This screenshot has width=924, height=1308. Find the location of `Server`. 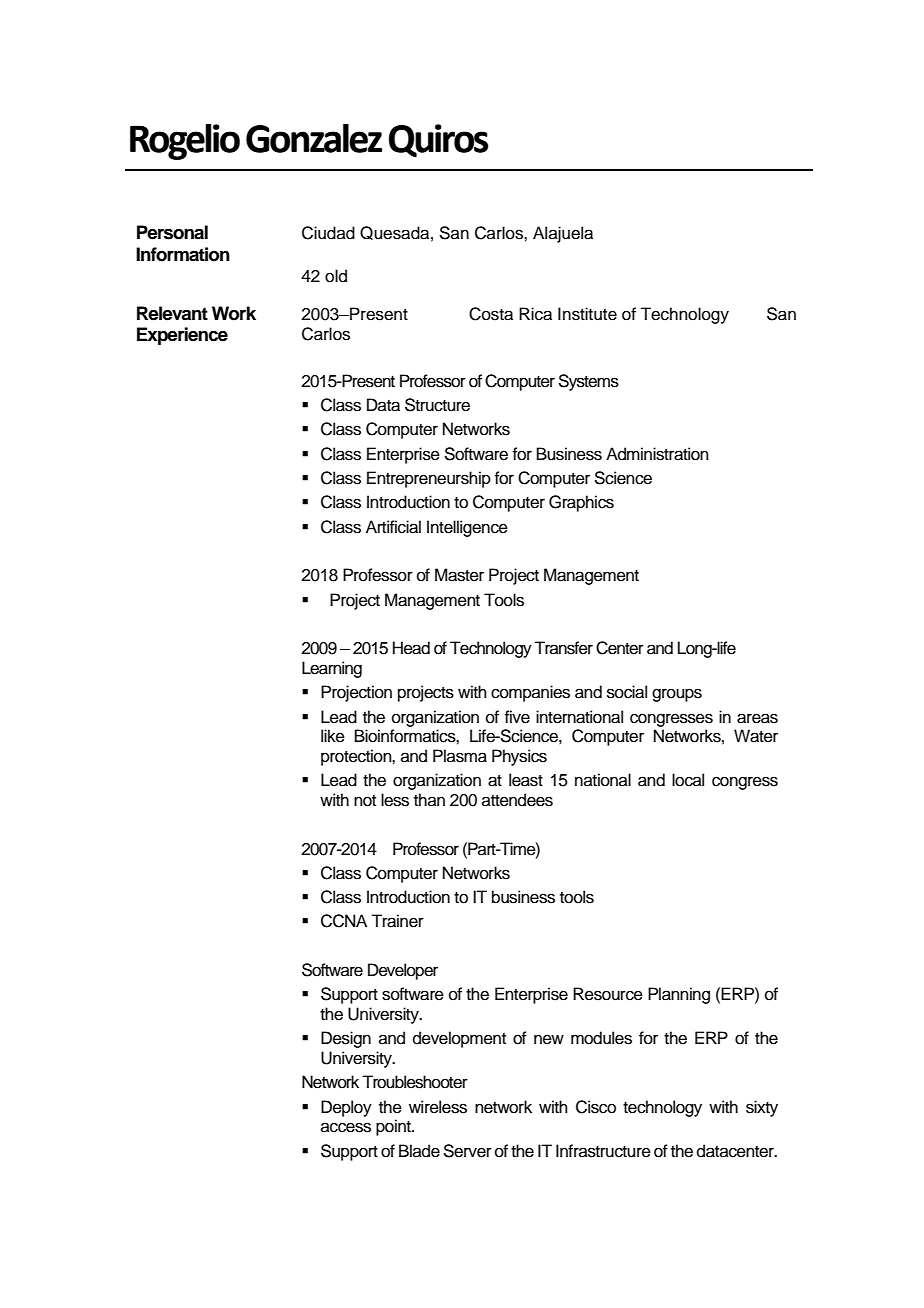

Server is located at coordinates (467, 1151).
